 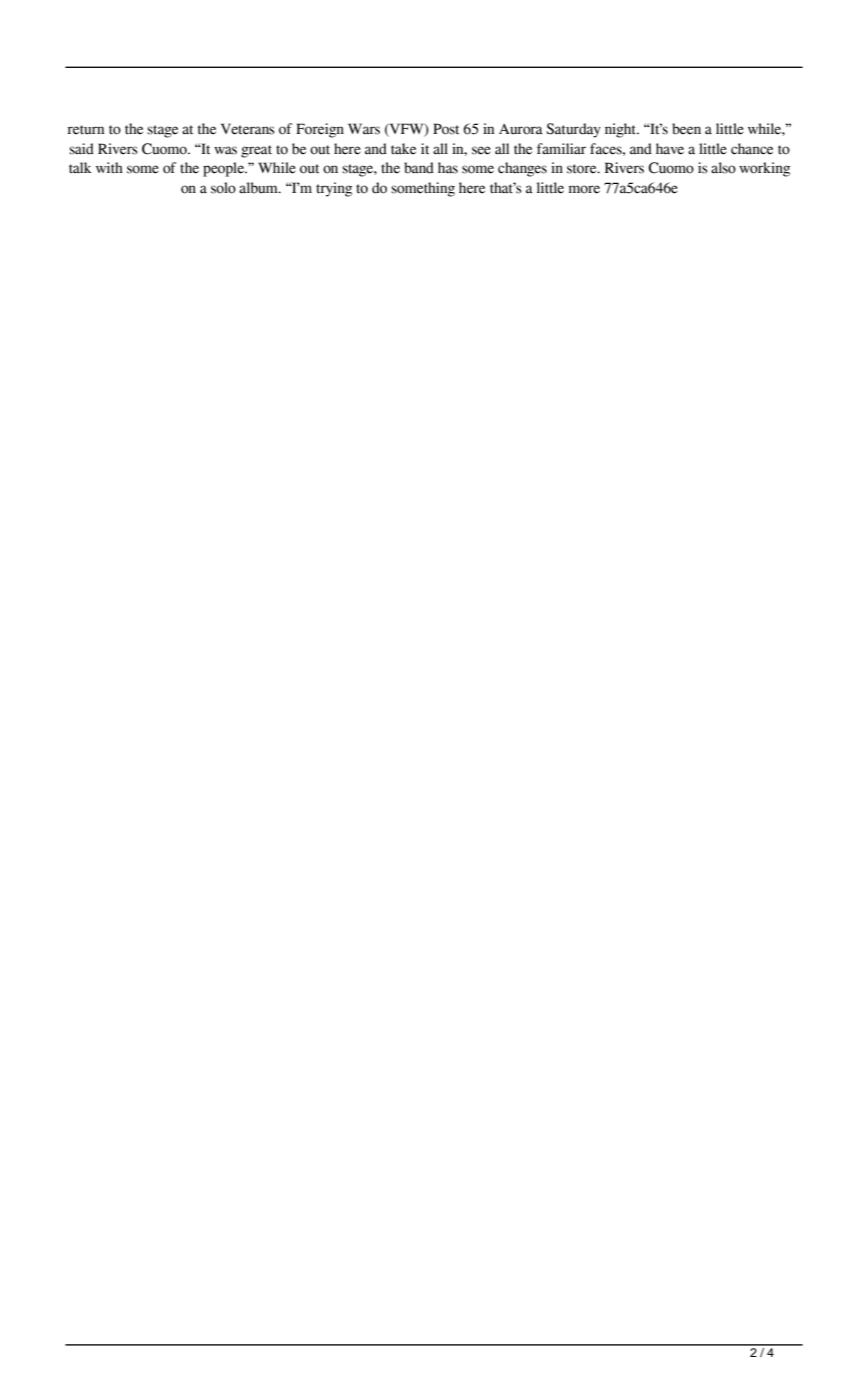 I want to click on Post, so click(x=446, y=129).
